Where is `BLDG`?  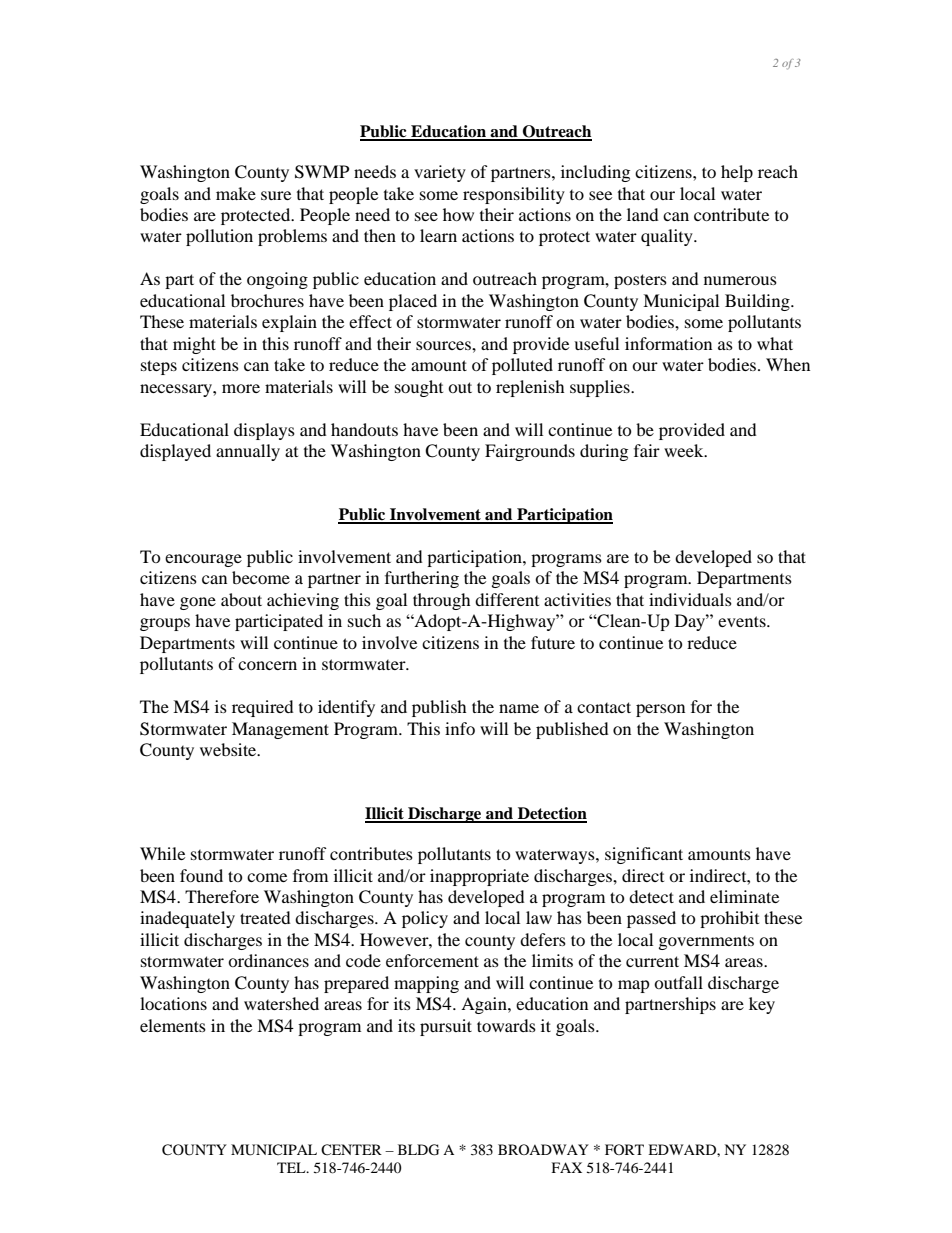 BLDG is located at coordinates (418, 1150).
